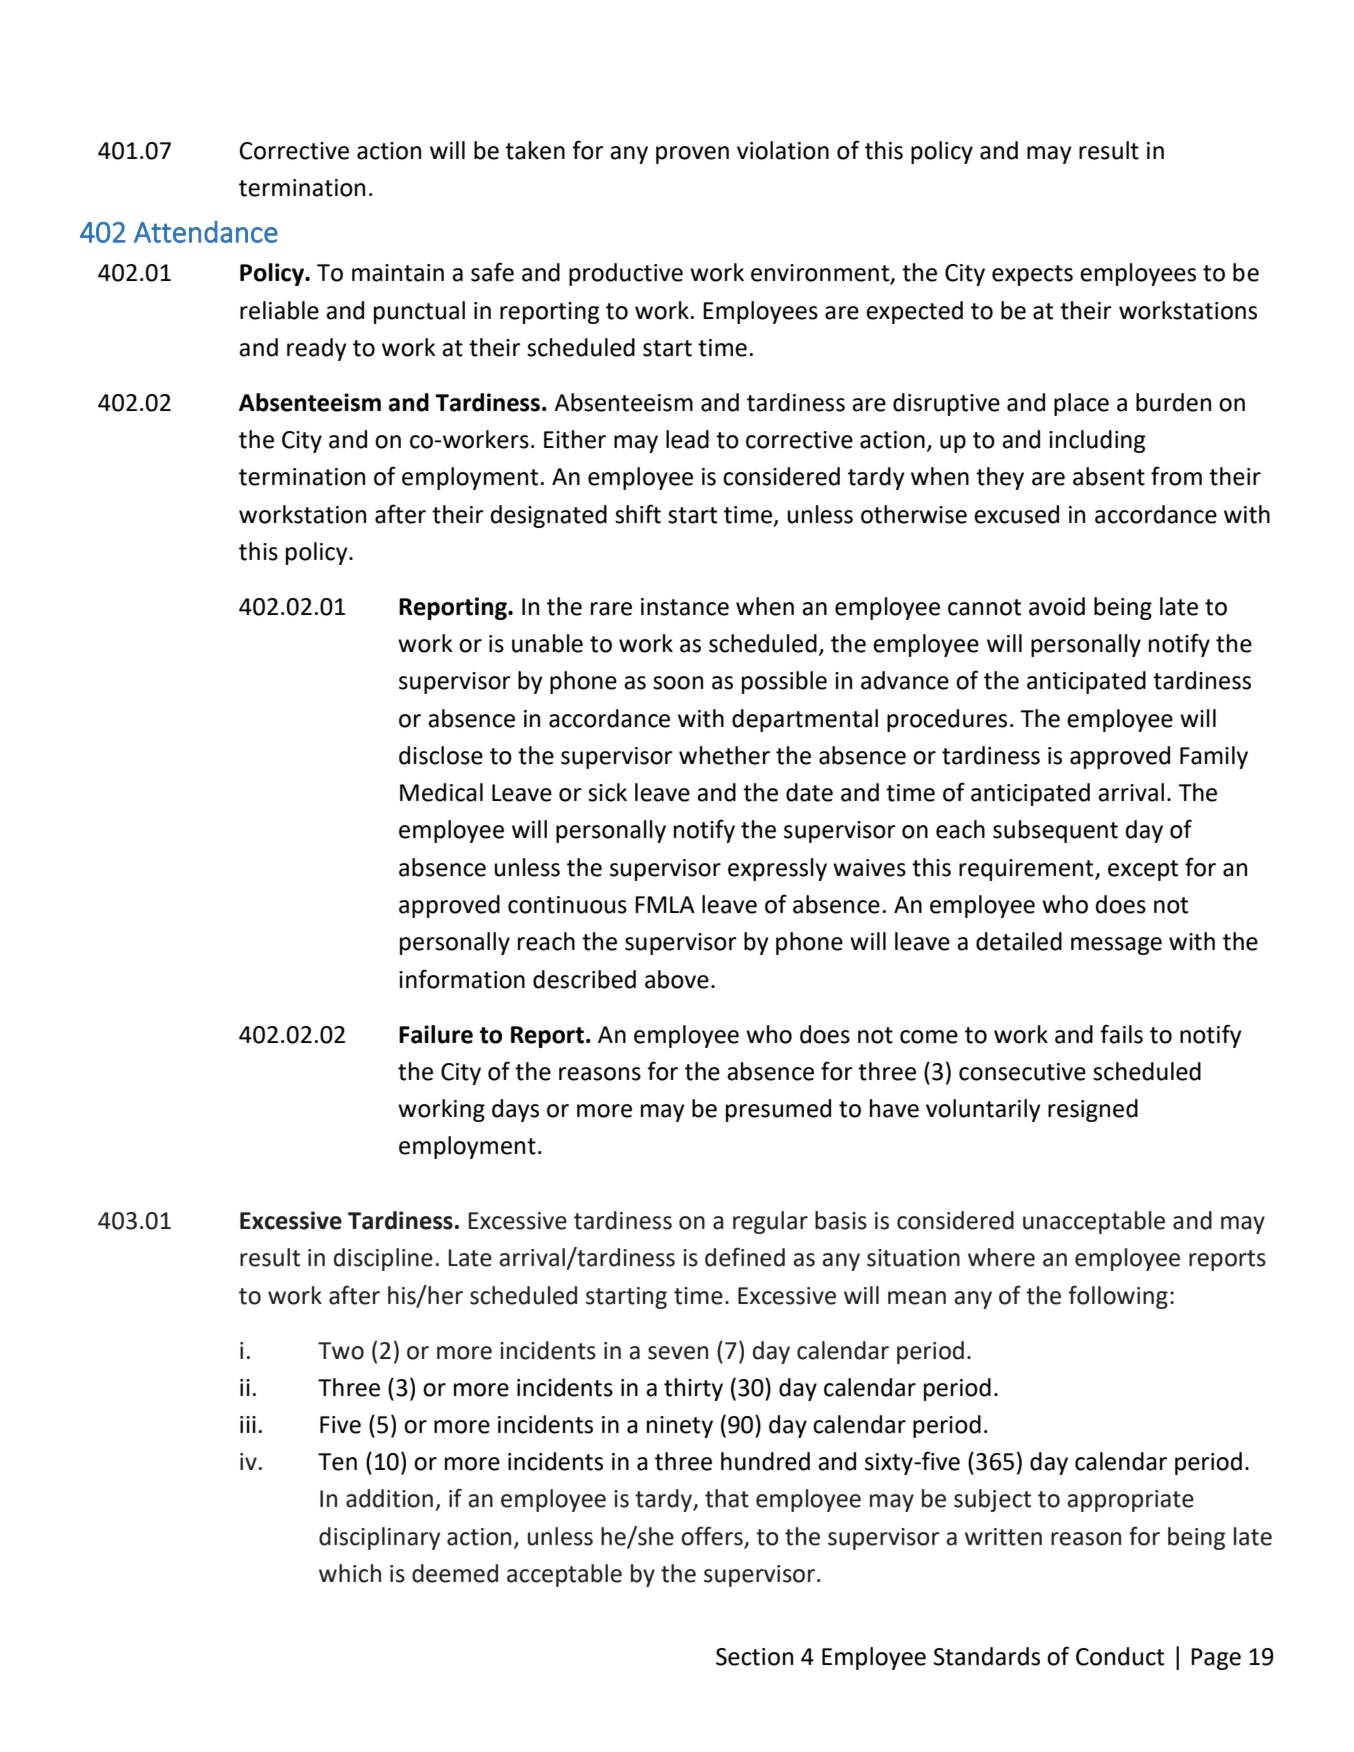 This document has height=1752, width=1354. What do you see at coordinates (398, 273) in the document?
I see `maintain` at bounding box center [398, 273].
